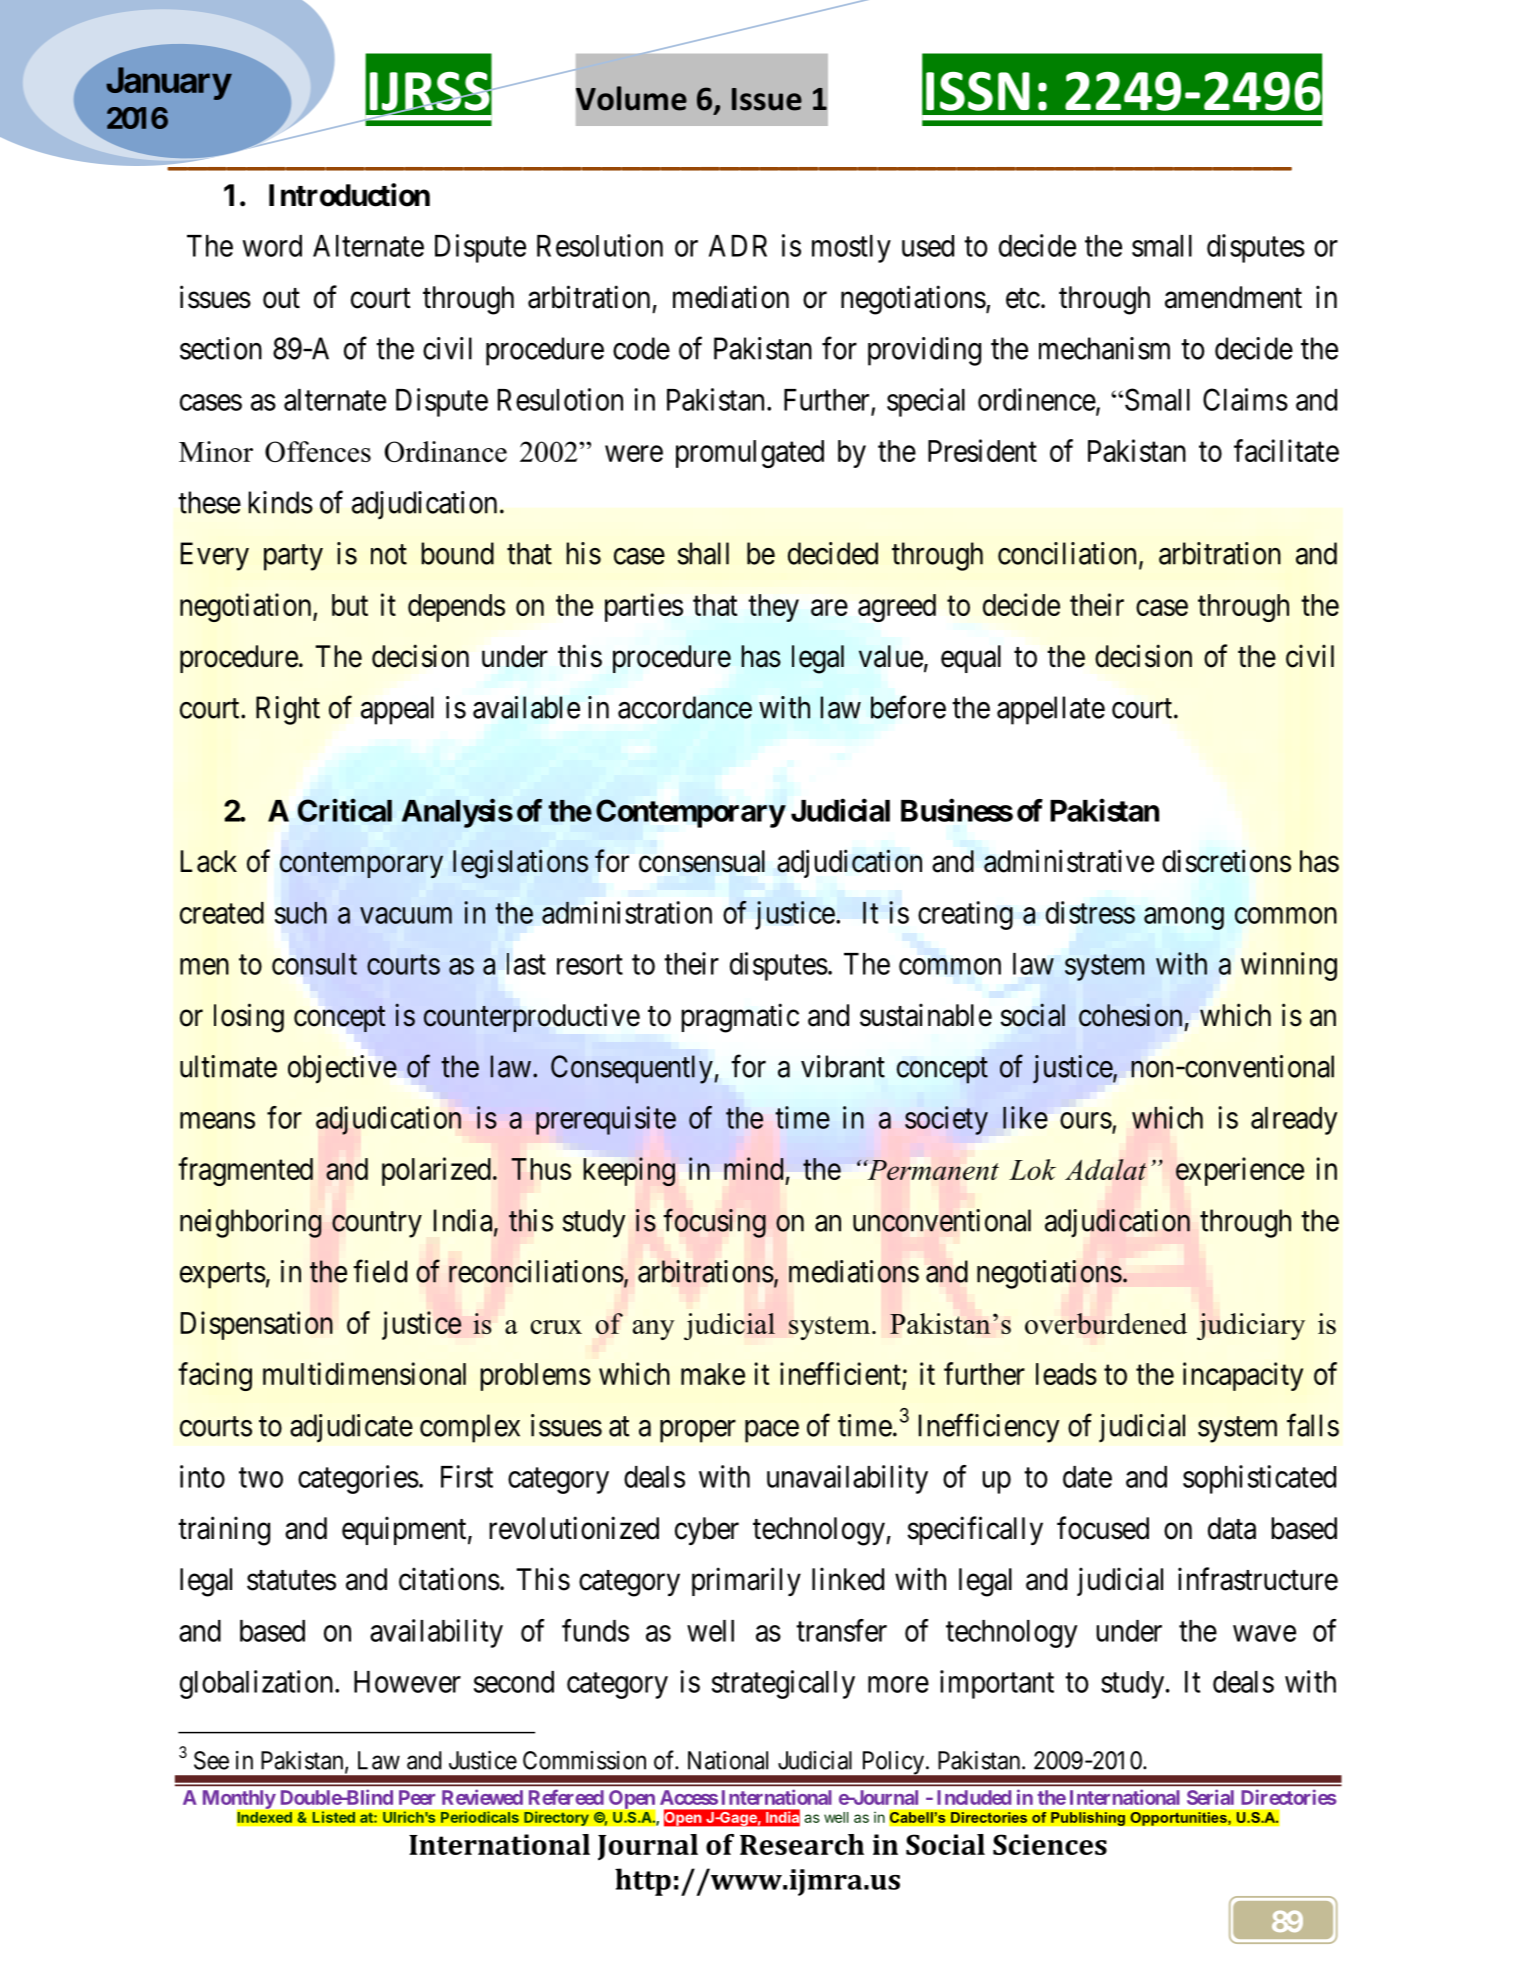 The height and width of the screenshot is (1962, 1516). I want to click on Listed, so click(333, 1817).
